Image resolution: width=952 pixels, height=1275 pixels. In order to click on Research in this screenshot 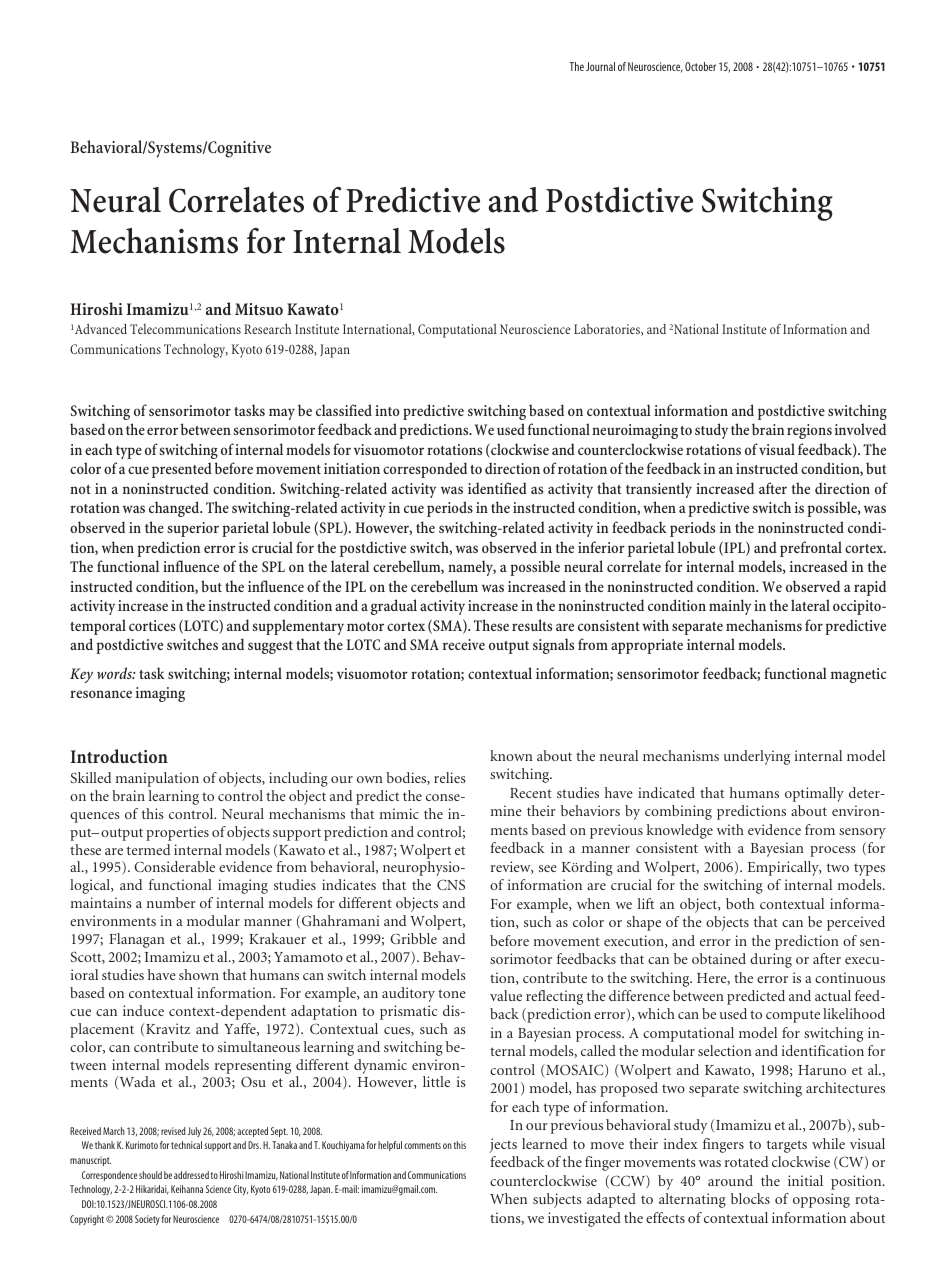, I will do `click(267, 329)`.
